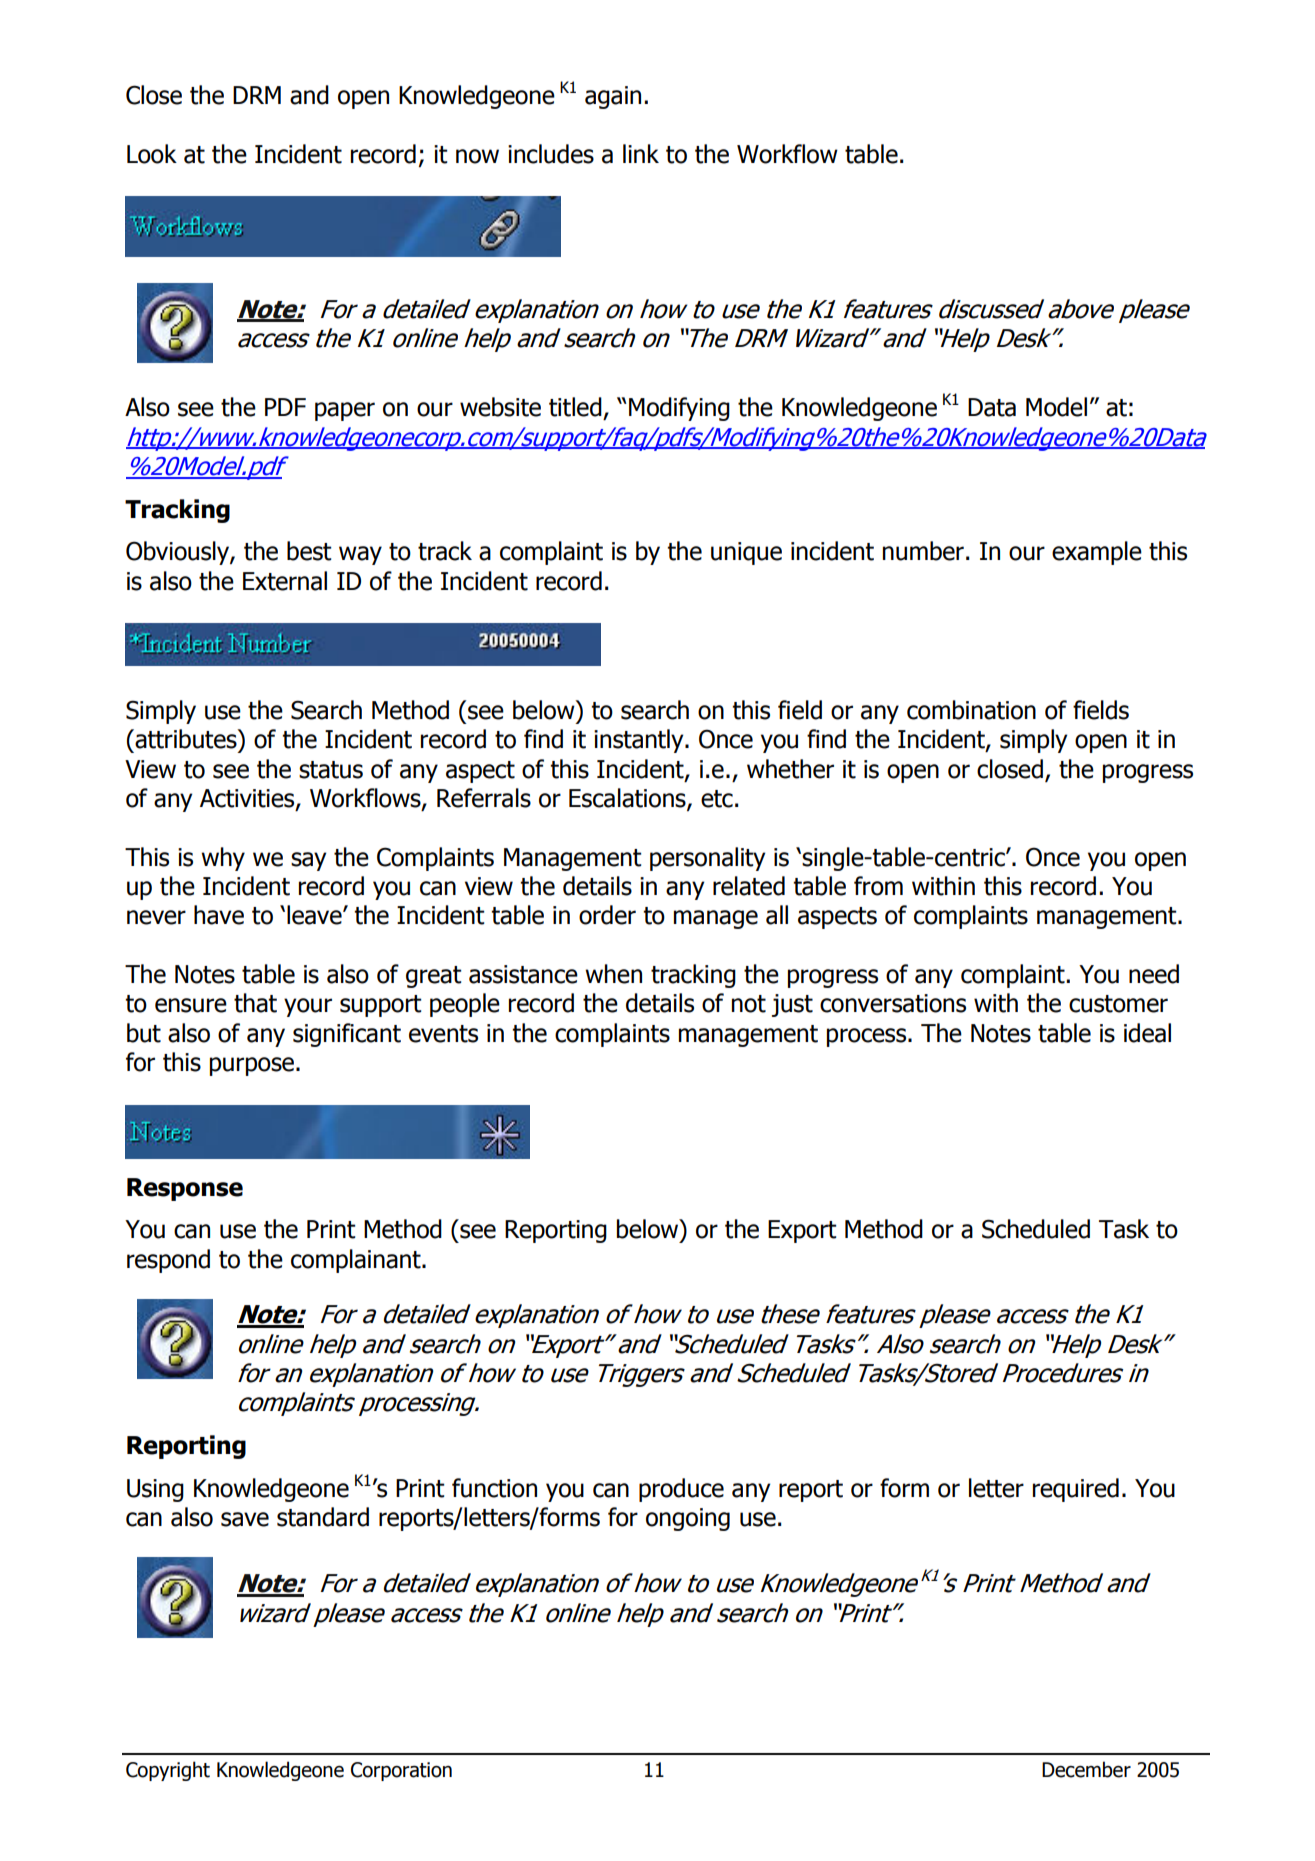 This image has height=1861, width=1315. What do you see at coordinates (688, 1519) in the image?
I see `ongoing` at bounding box center [688, 1519].
